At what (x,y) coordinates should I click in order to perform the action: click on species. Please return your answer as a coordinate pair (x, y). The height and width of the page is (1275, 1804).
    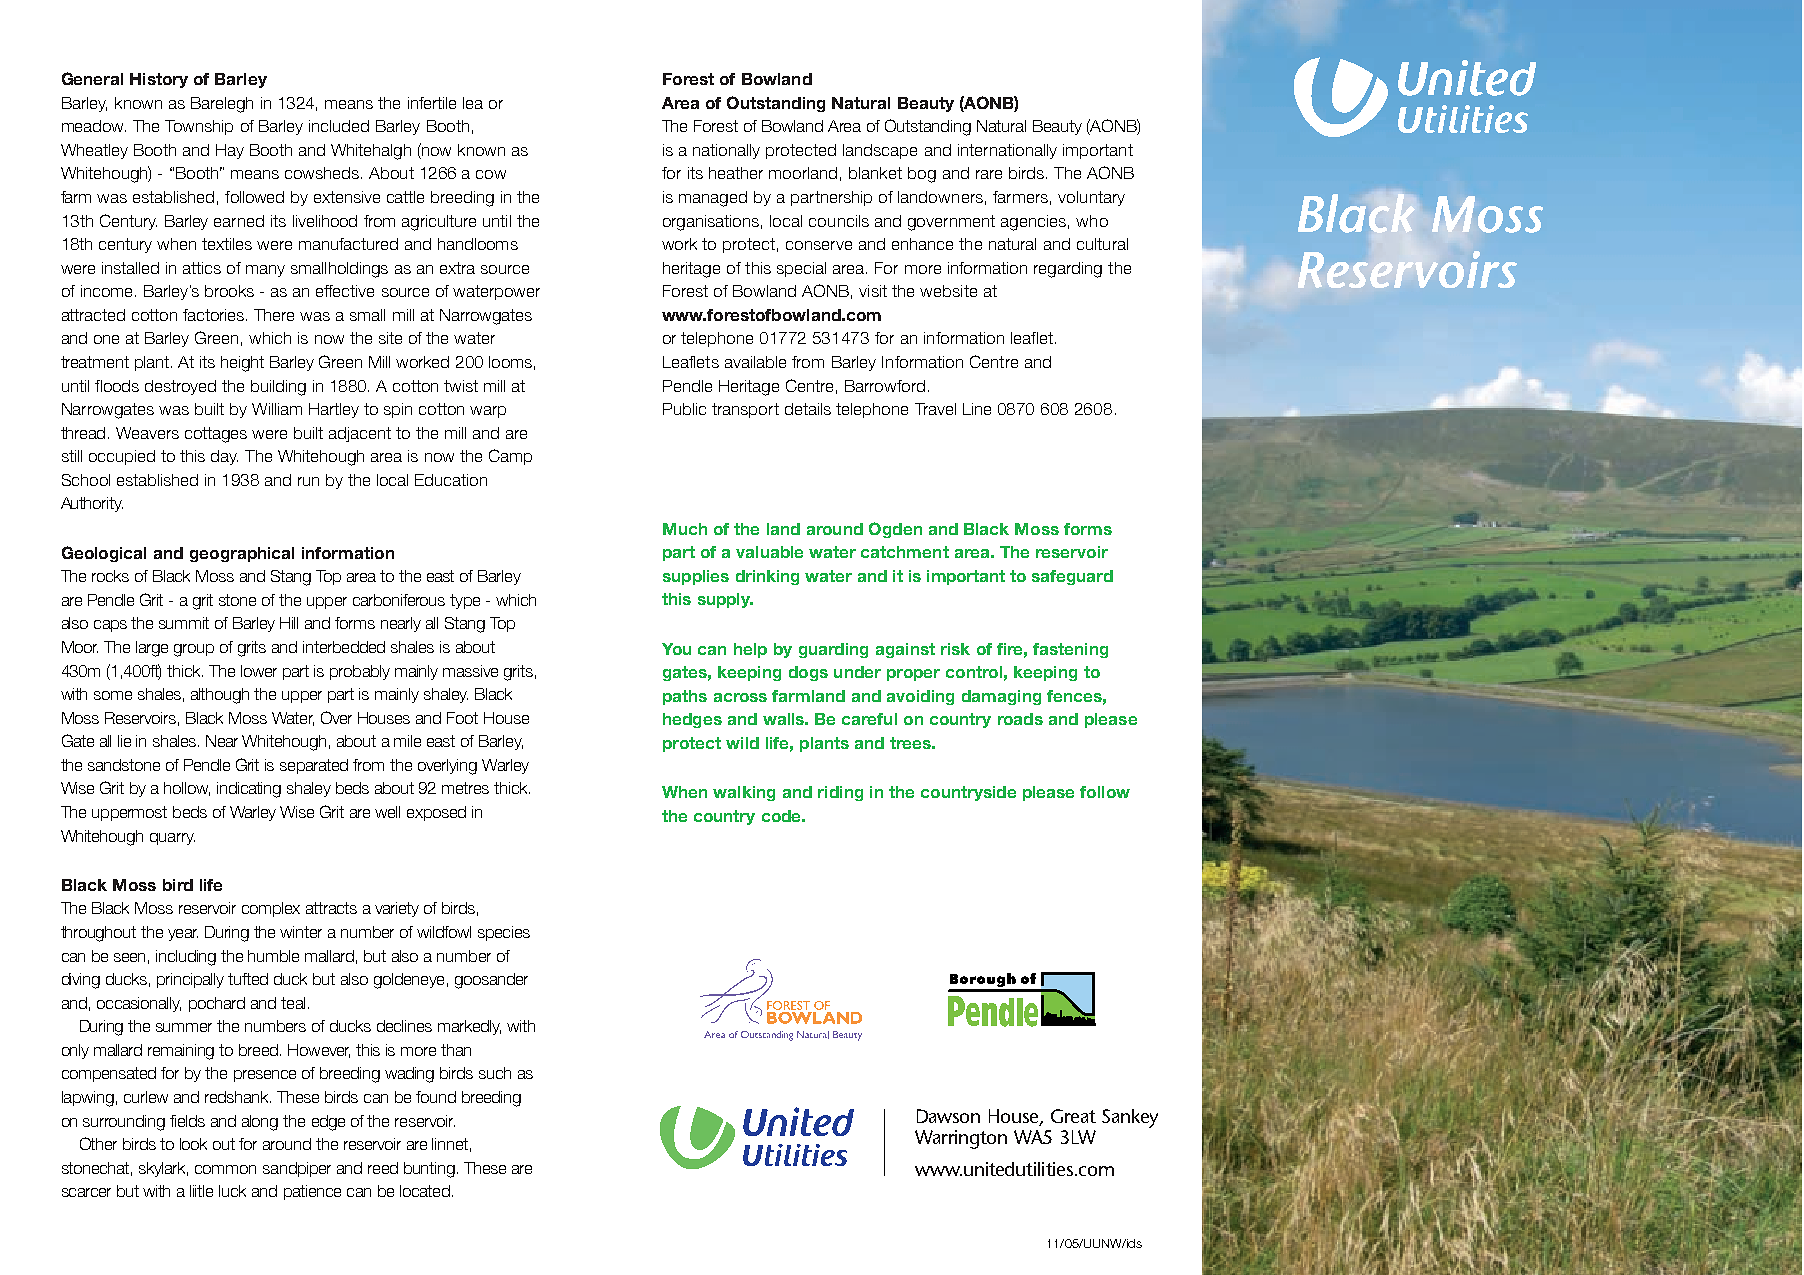
    Looking at the image, I should click on (504, 933).
